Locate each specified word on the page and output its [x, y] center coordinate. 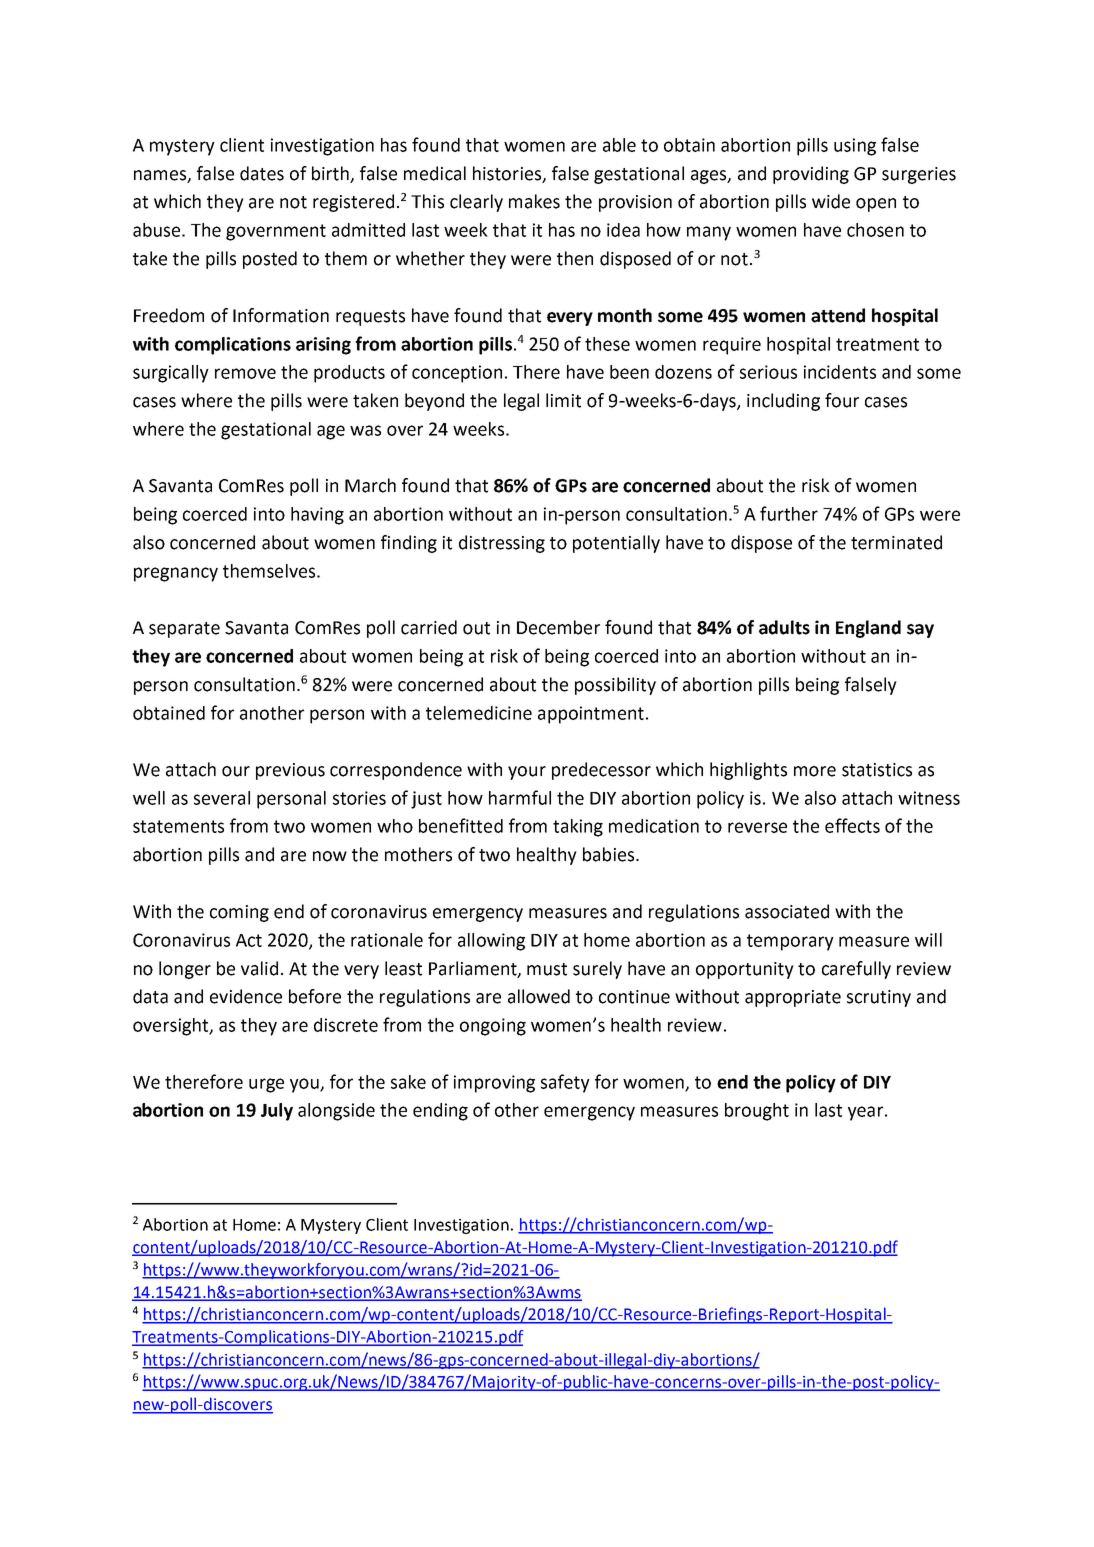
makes [534, 201]
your [527, 773]
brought [757, 1112]
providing [811, 175]
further [789, 513]
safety [565, 1083]
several [222, 798]
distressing [502, 544]
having [317, 516]
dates [262, 173]
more [815, 771]
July [277, 1112]
